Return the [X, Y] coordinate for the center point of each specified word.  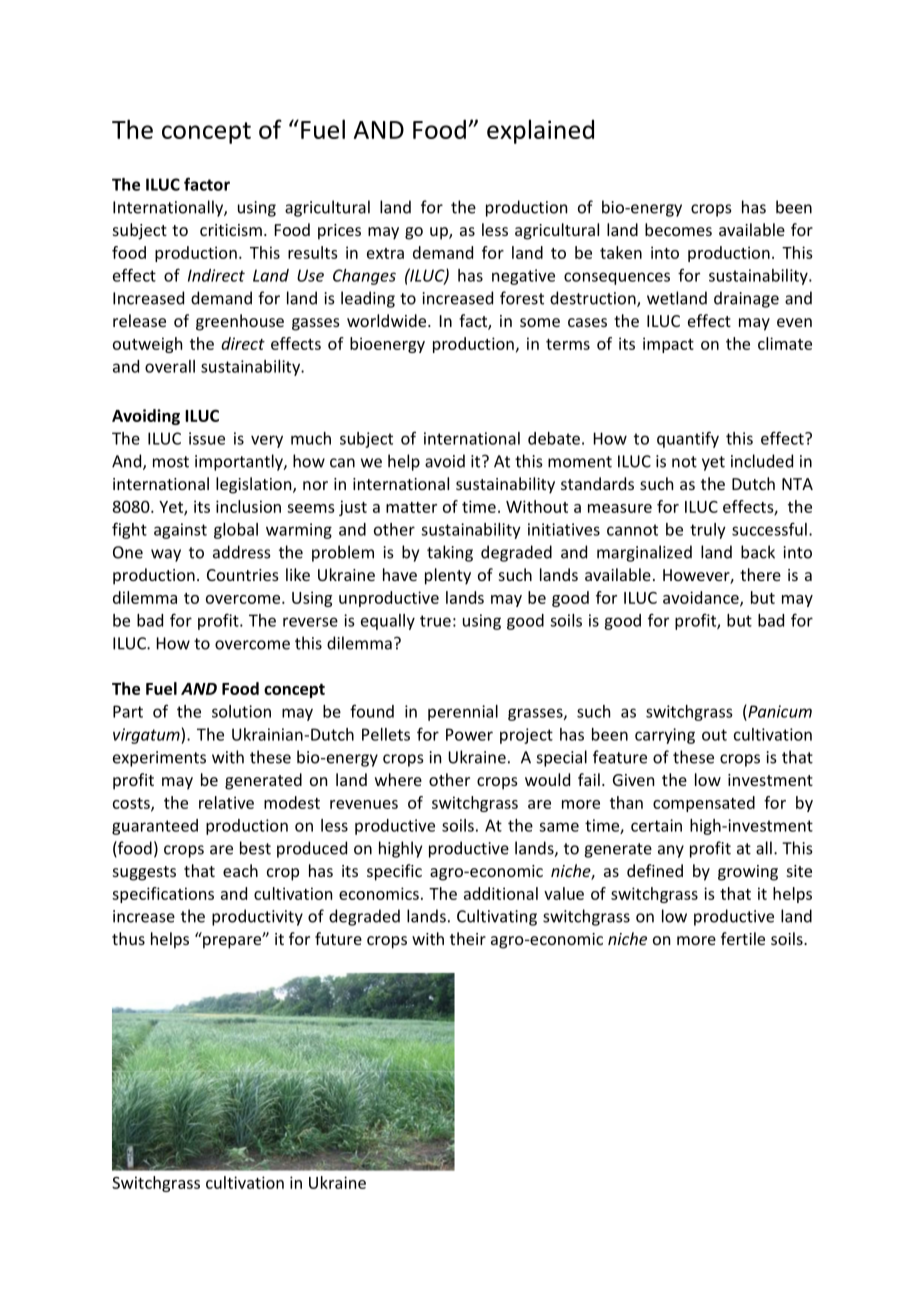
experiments [159, 759]
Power [469, 734]
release [139, 320]
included [762, 461]
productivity [257, 917]
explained [540, 131]
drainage [746, 299]
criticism [231, 230]
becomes [678, 229]
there [760, 574]
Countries [243, 575]
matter [411, 507]
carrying [665, 736]
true [435, 621]
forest [522, 298]
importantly [240, 462]
